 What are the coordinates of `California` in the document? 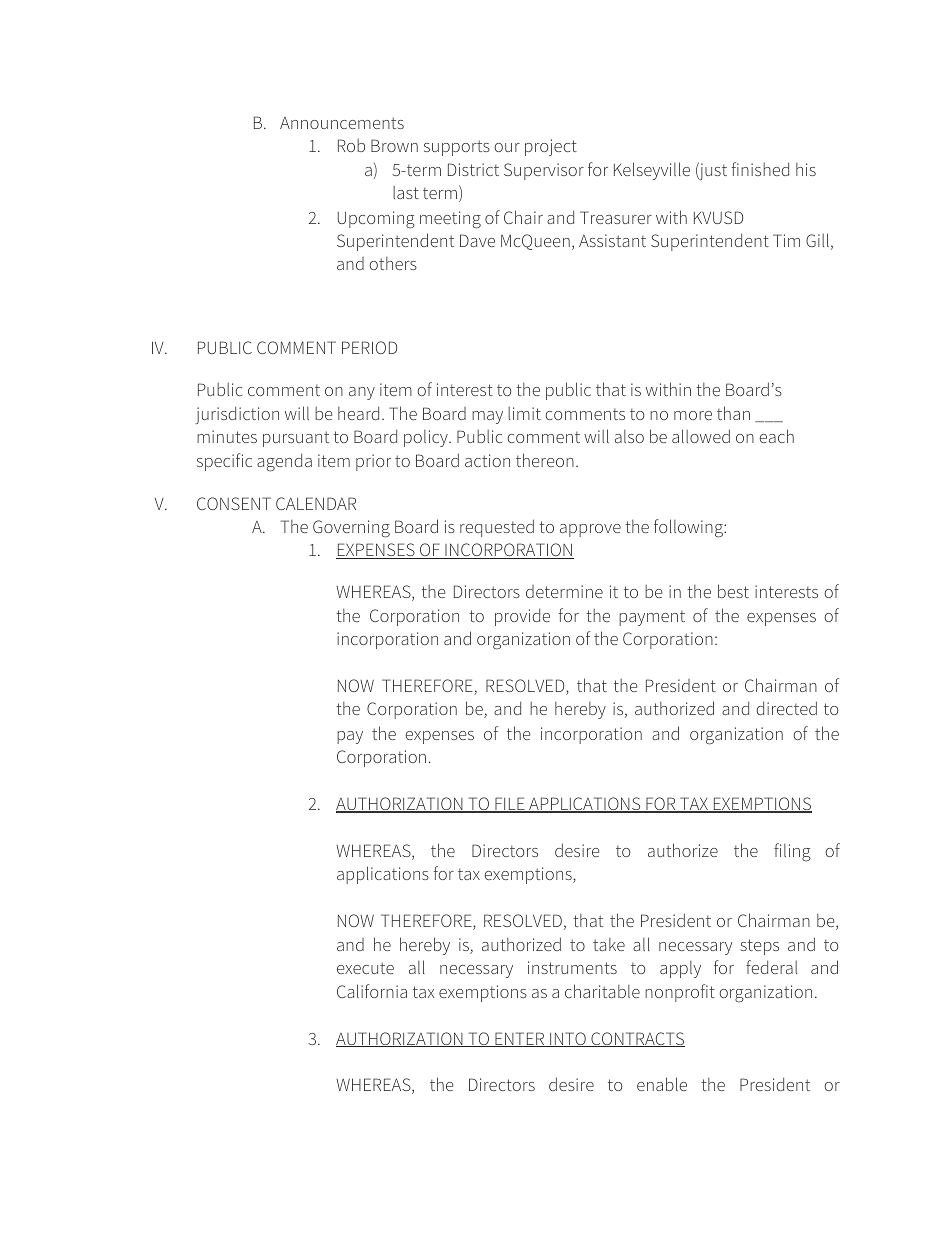 It's located at (372, 991).
